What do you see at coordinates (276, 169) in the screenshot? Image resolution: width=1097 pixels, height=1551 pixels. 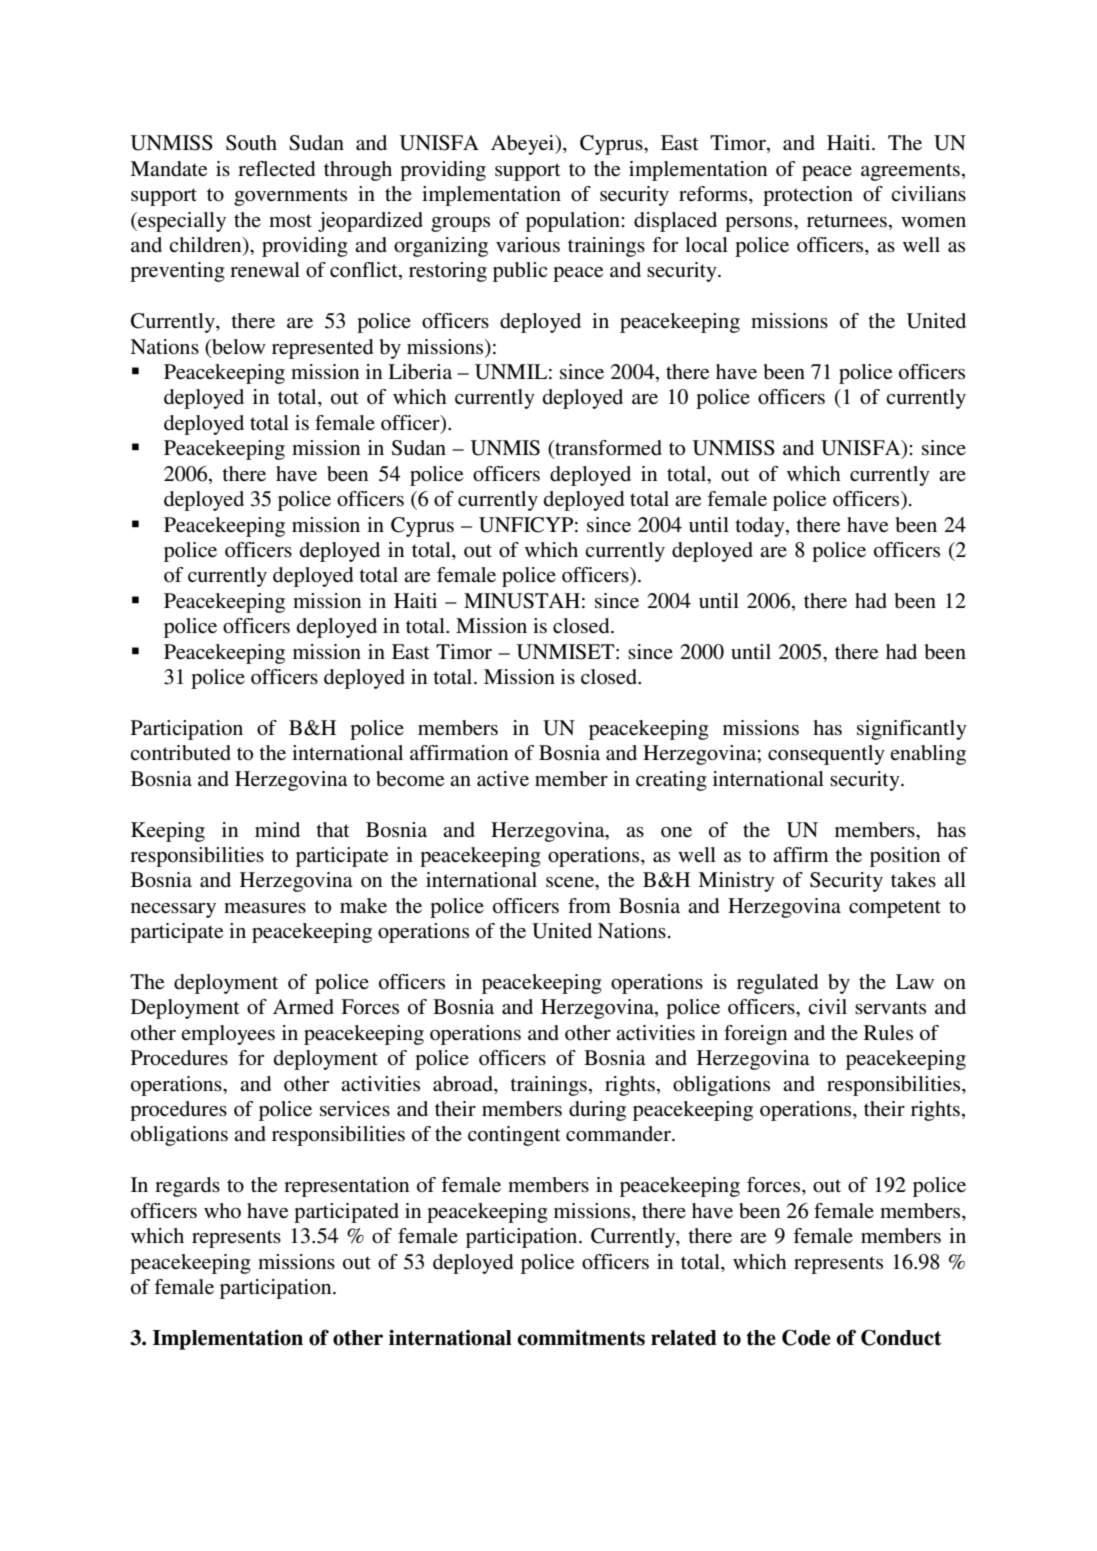 I see `reflected` at bounding box center [276, 169].
